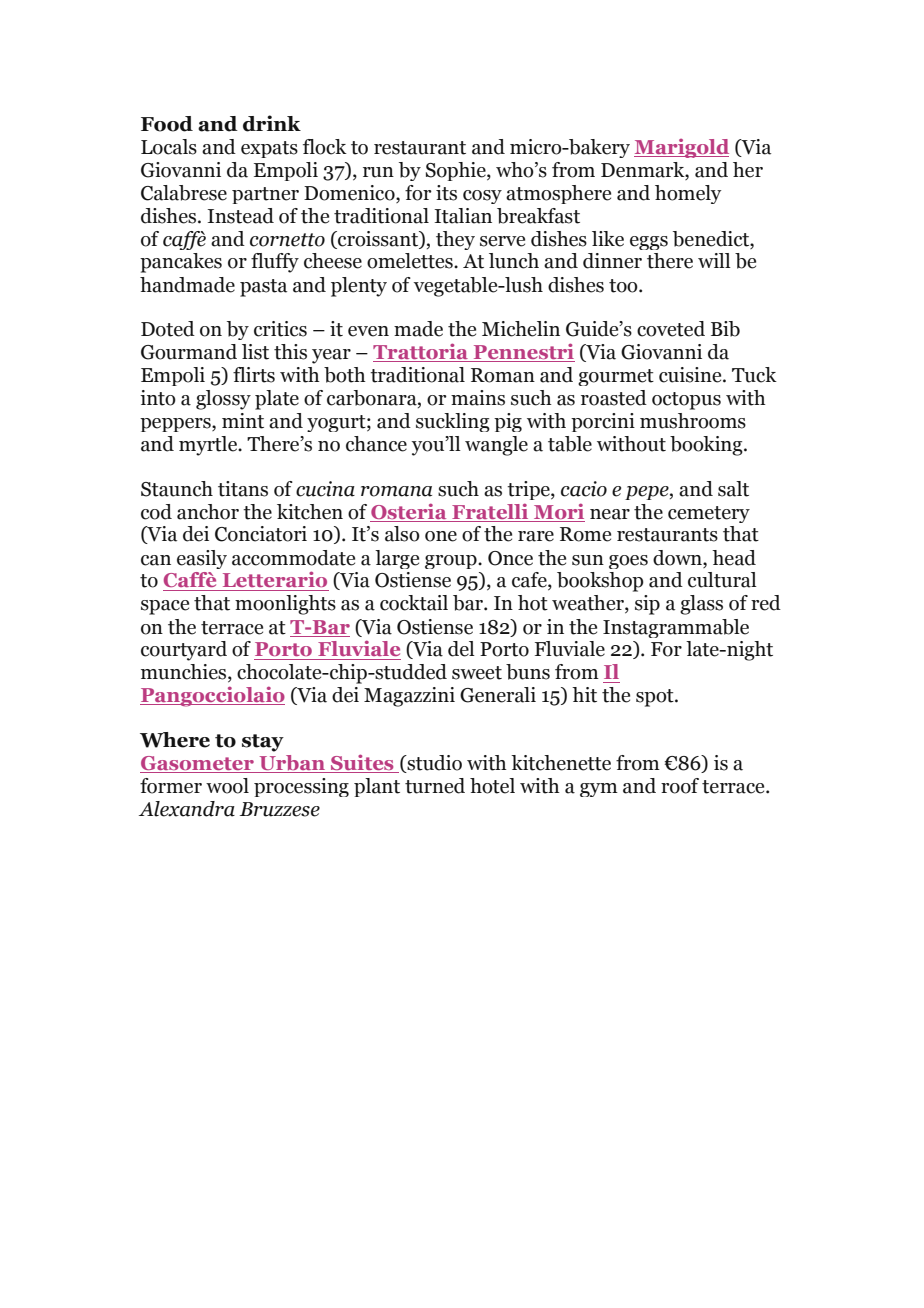 The height and width of the page is (1308, 924). Describe the element at coordinates (688, 194) in the page. I see `homely` at that location.
